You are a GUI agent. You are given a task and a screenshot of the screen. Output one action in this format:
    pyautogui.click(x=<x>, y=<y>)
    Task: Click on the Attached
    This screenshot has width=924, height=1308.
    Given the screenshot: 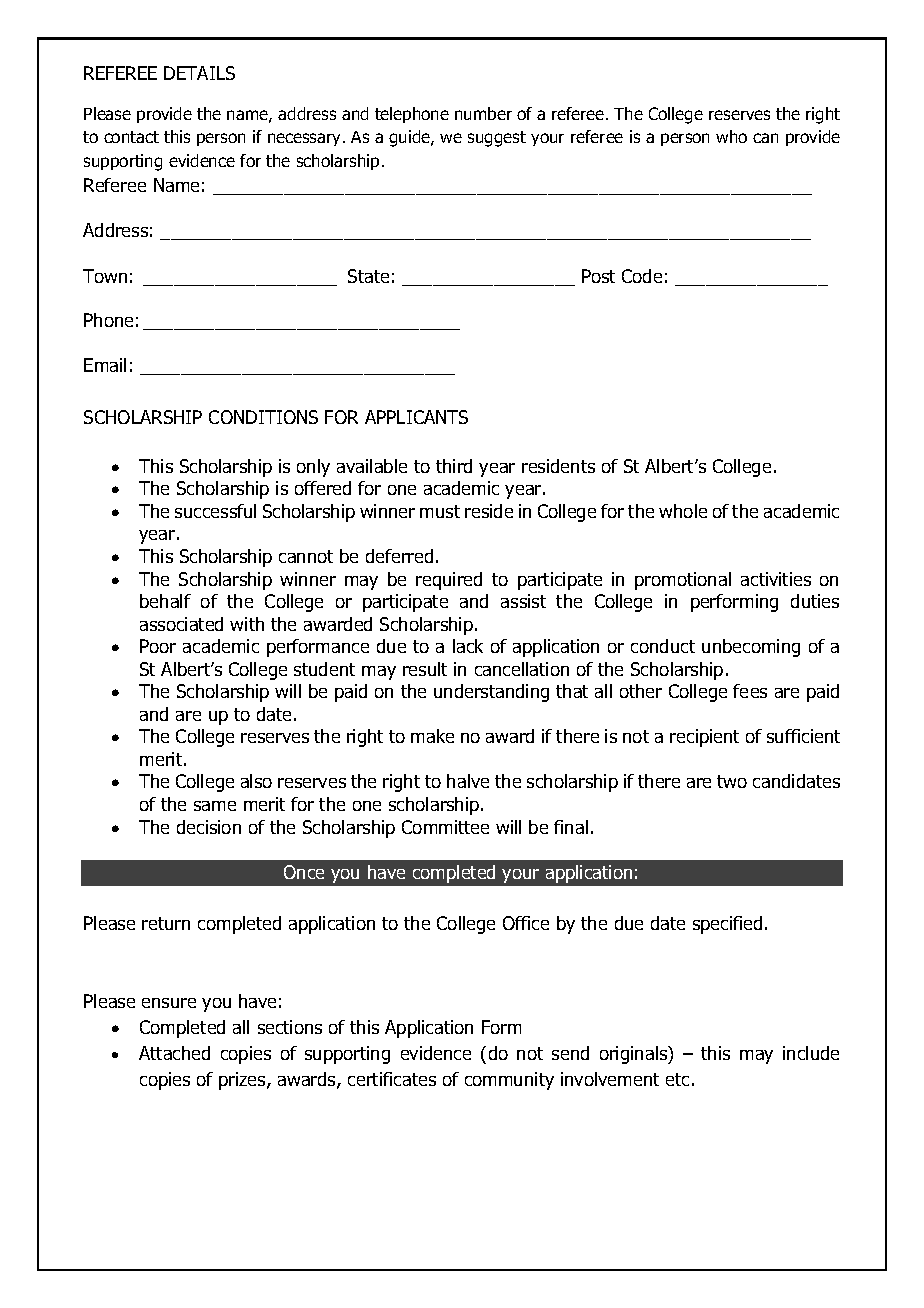 What is the action you would take?
    pyautogui.click(x=174, y=1053)
